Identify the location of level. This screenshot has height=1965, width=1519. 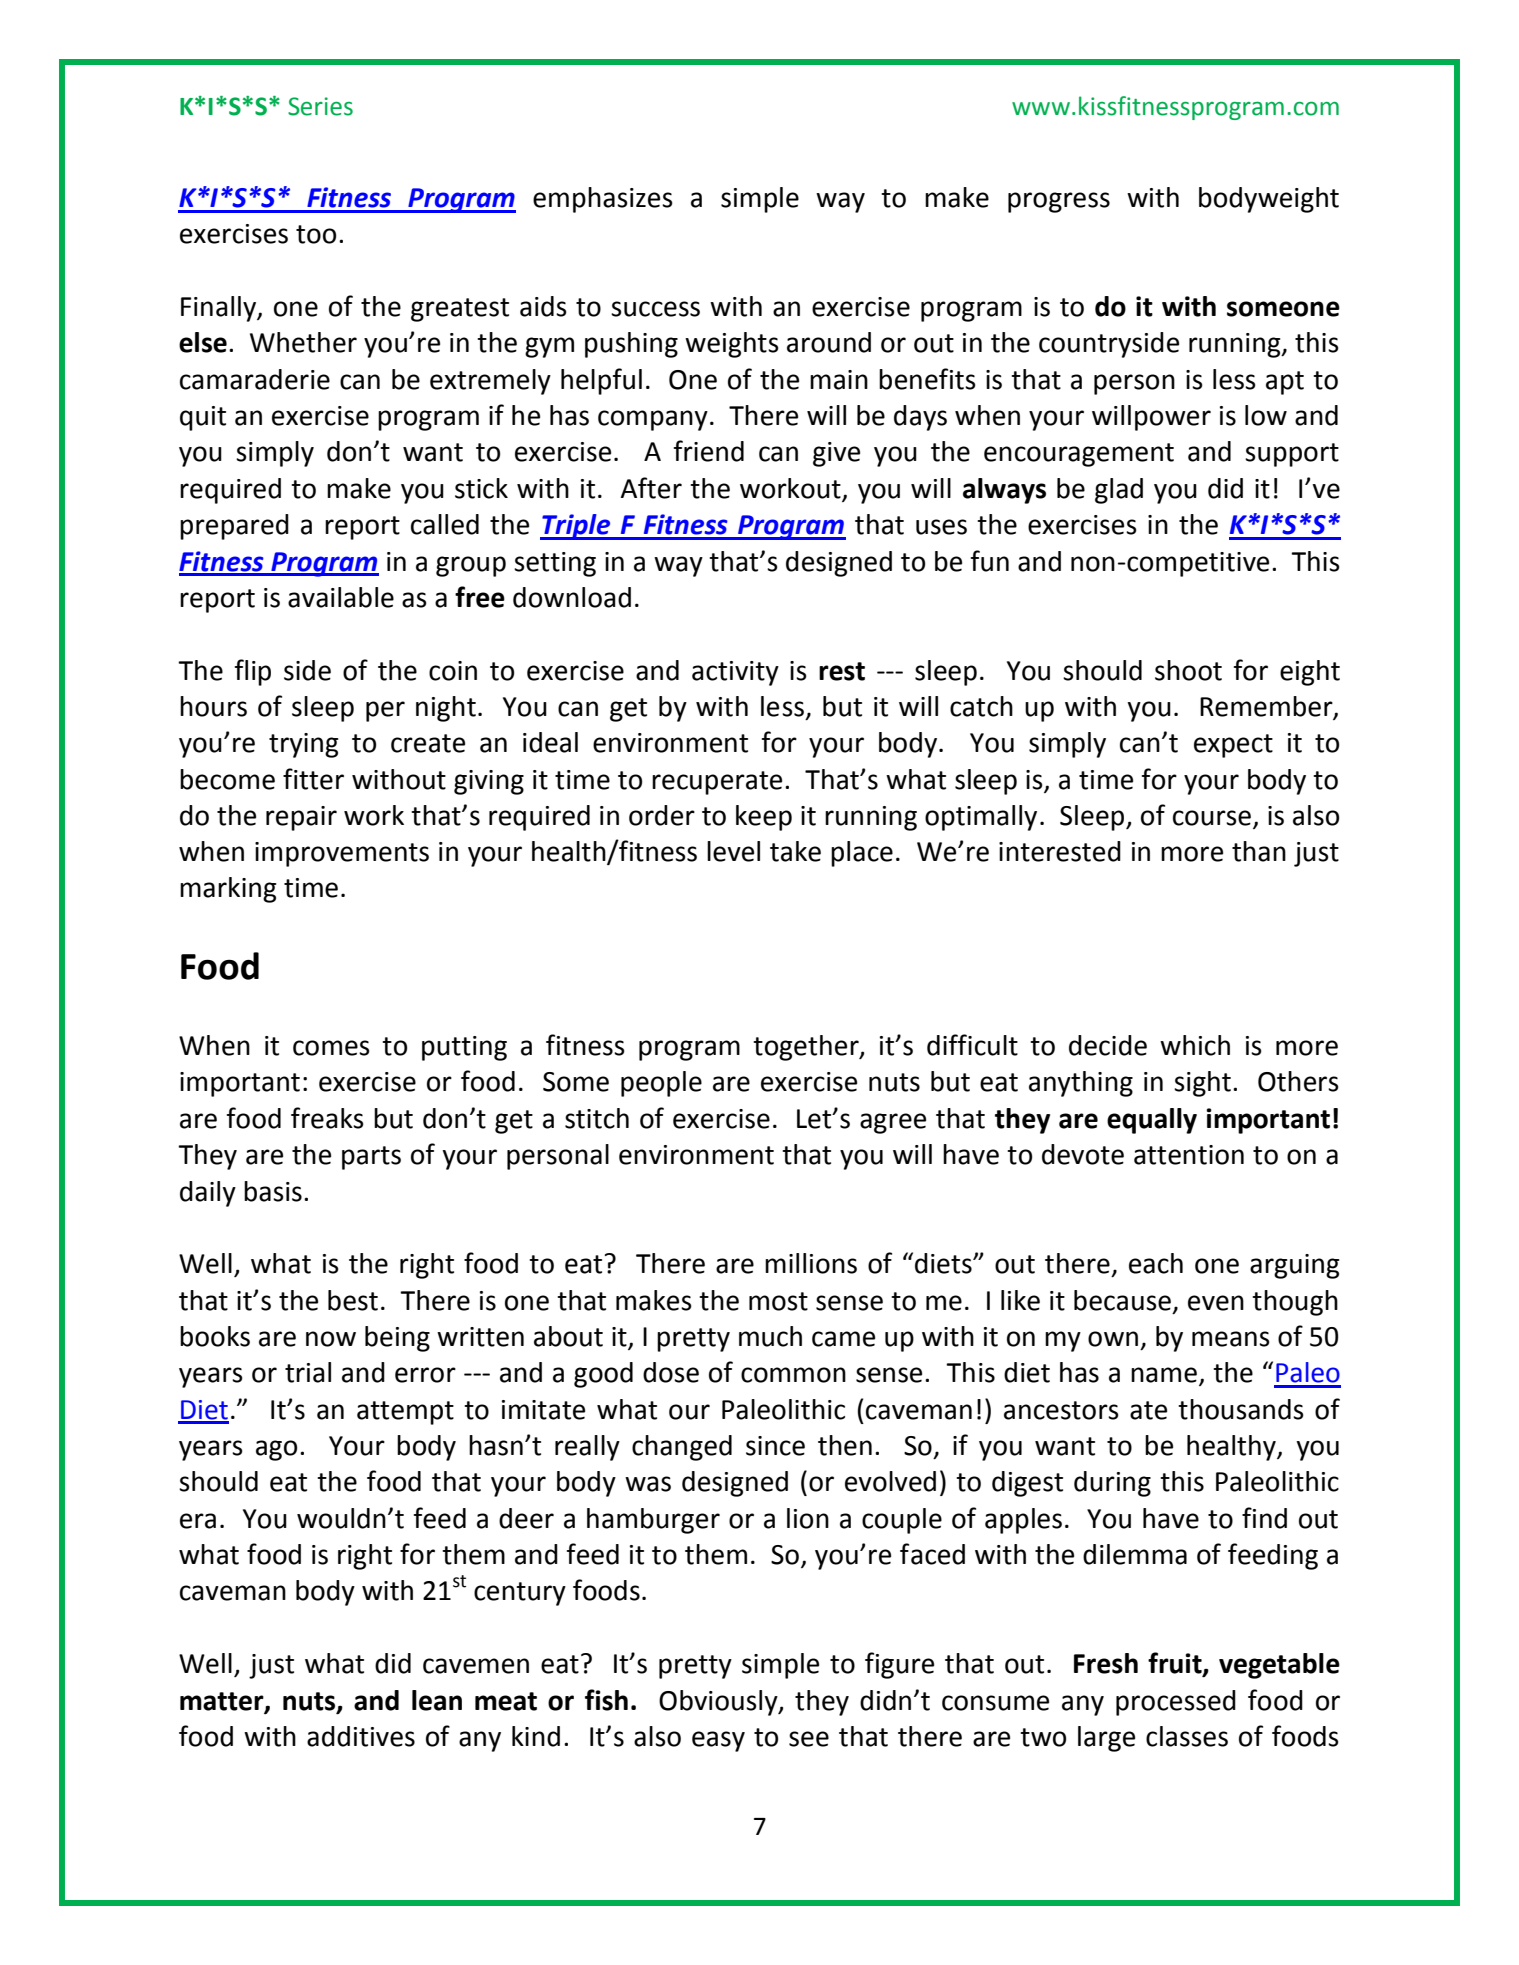
(733, 851).
